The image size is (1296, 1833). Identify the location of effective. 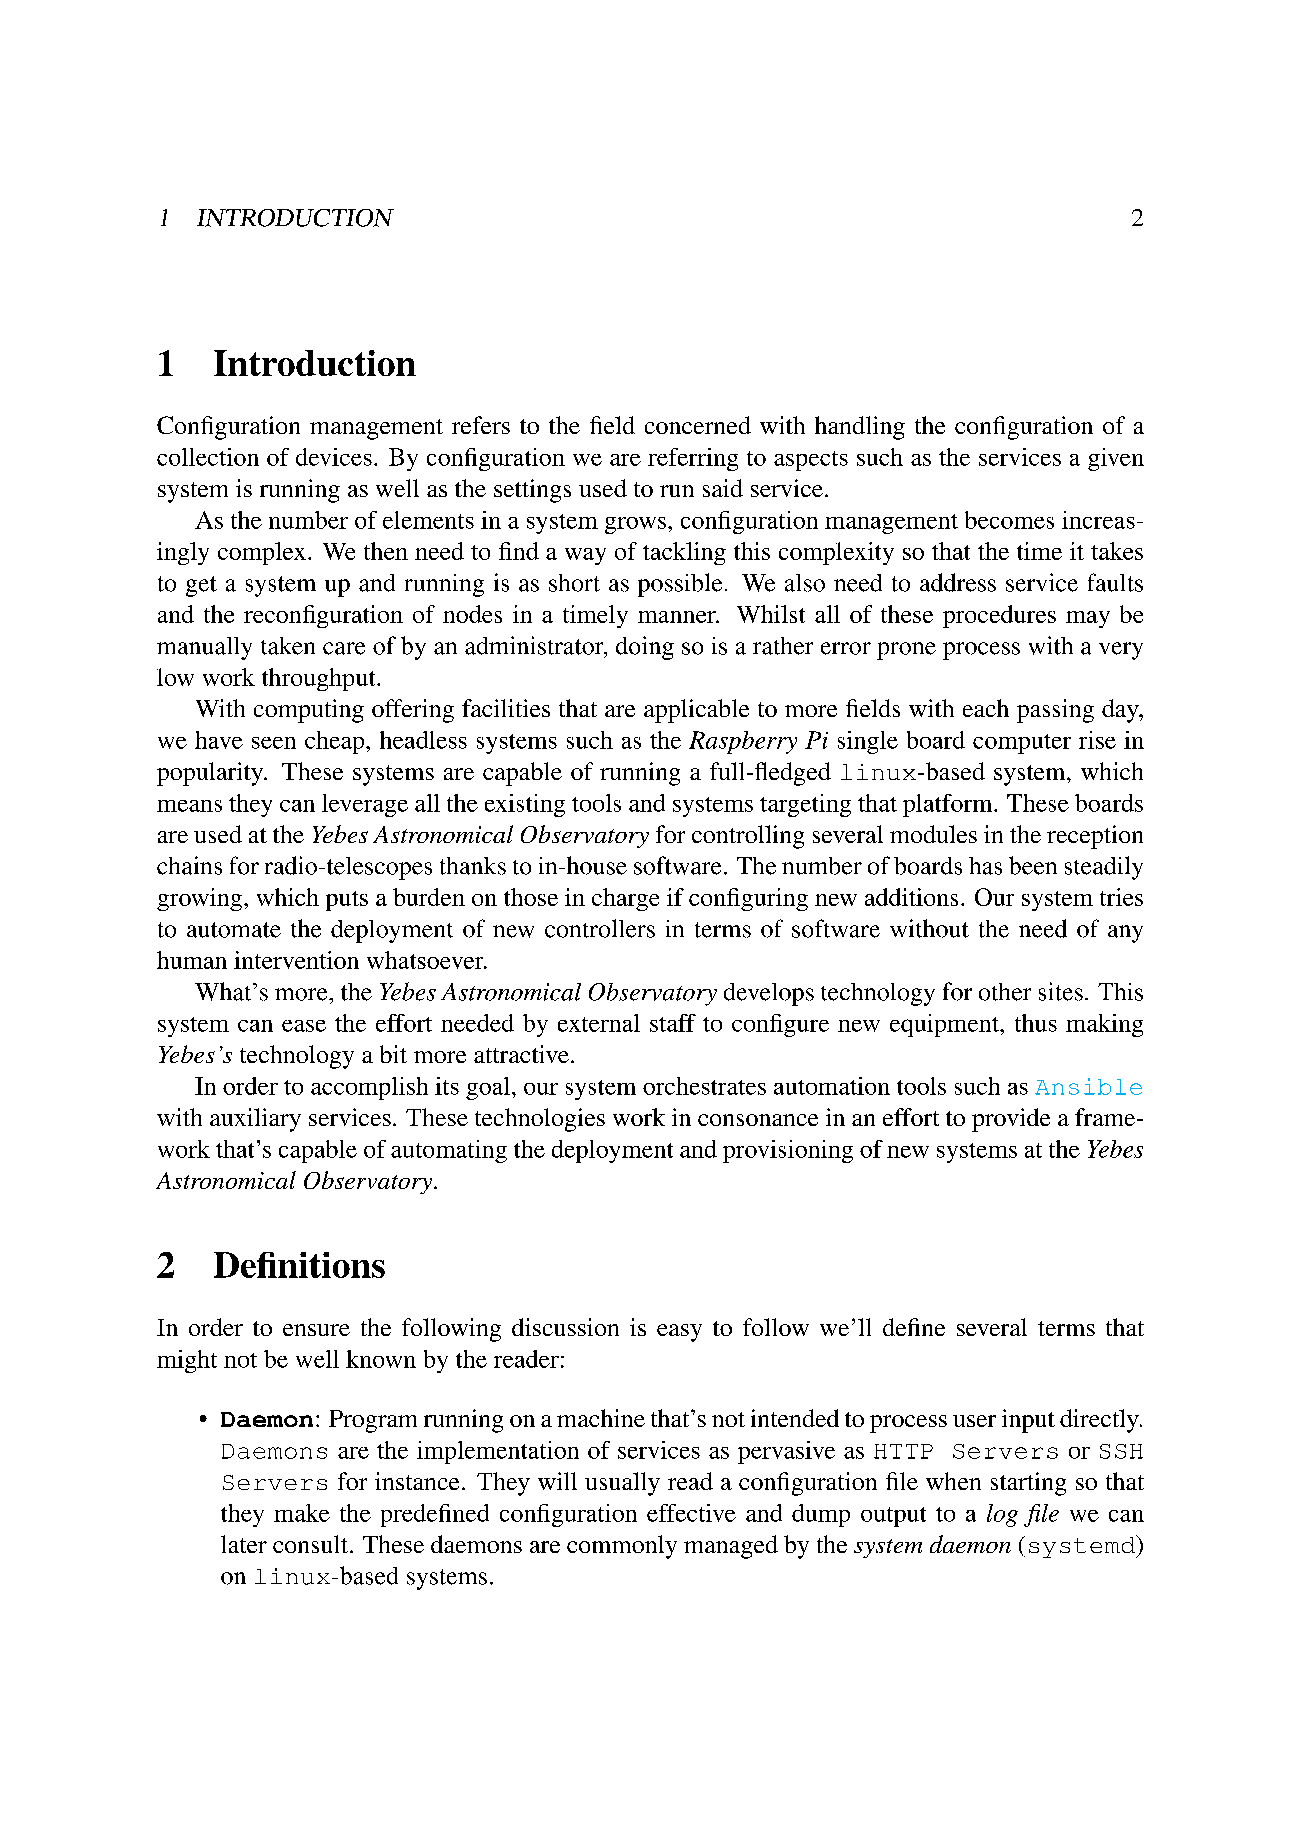
(691, 1513).
